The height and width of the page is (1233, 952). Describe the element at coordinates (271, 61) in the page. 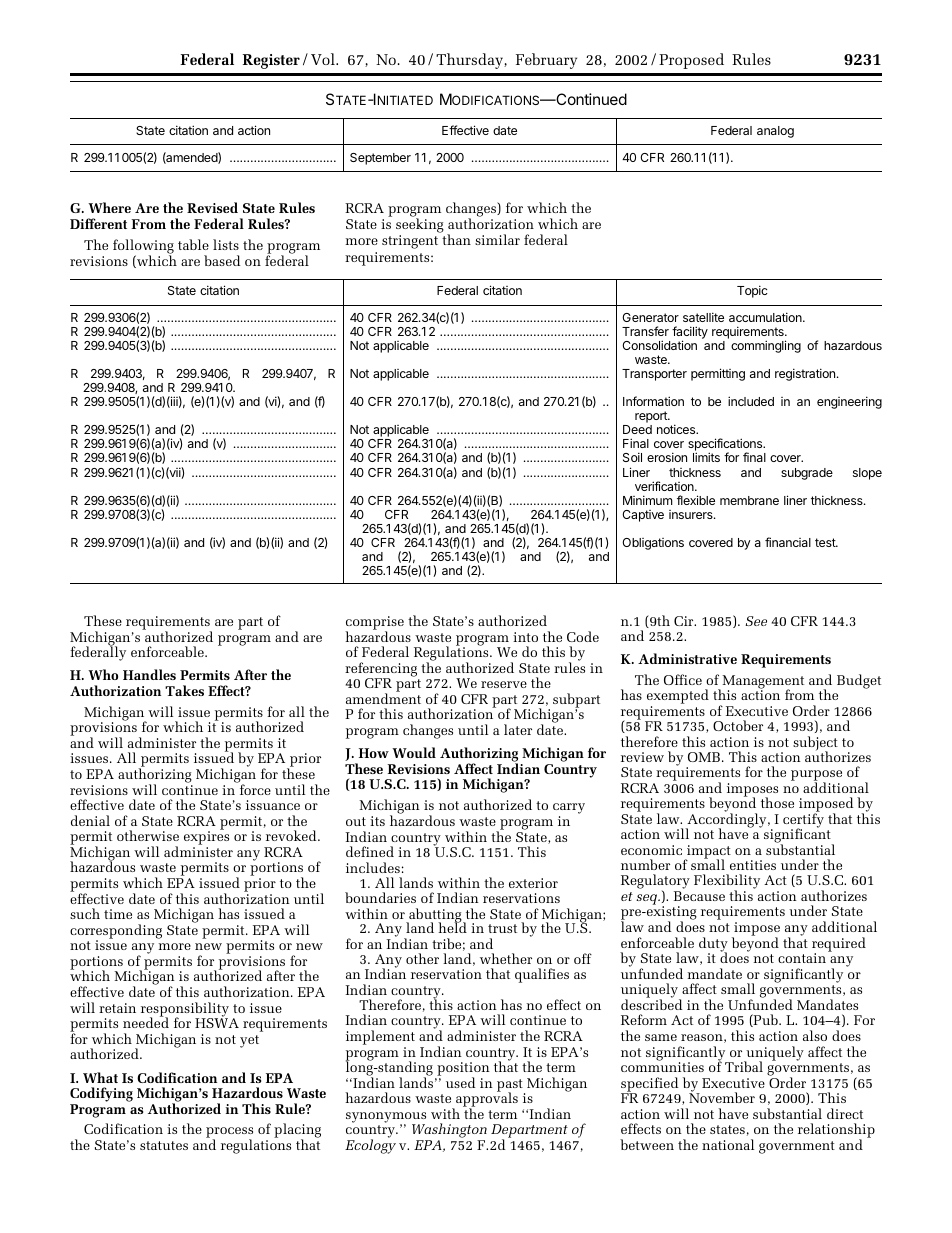

I see `Register` at that location.
